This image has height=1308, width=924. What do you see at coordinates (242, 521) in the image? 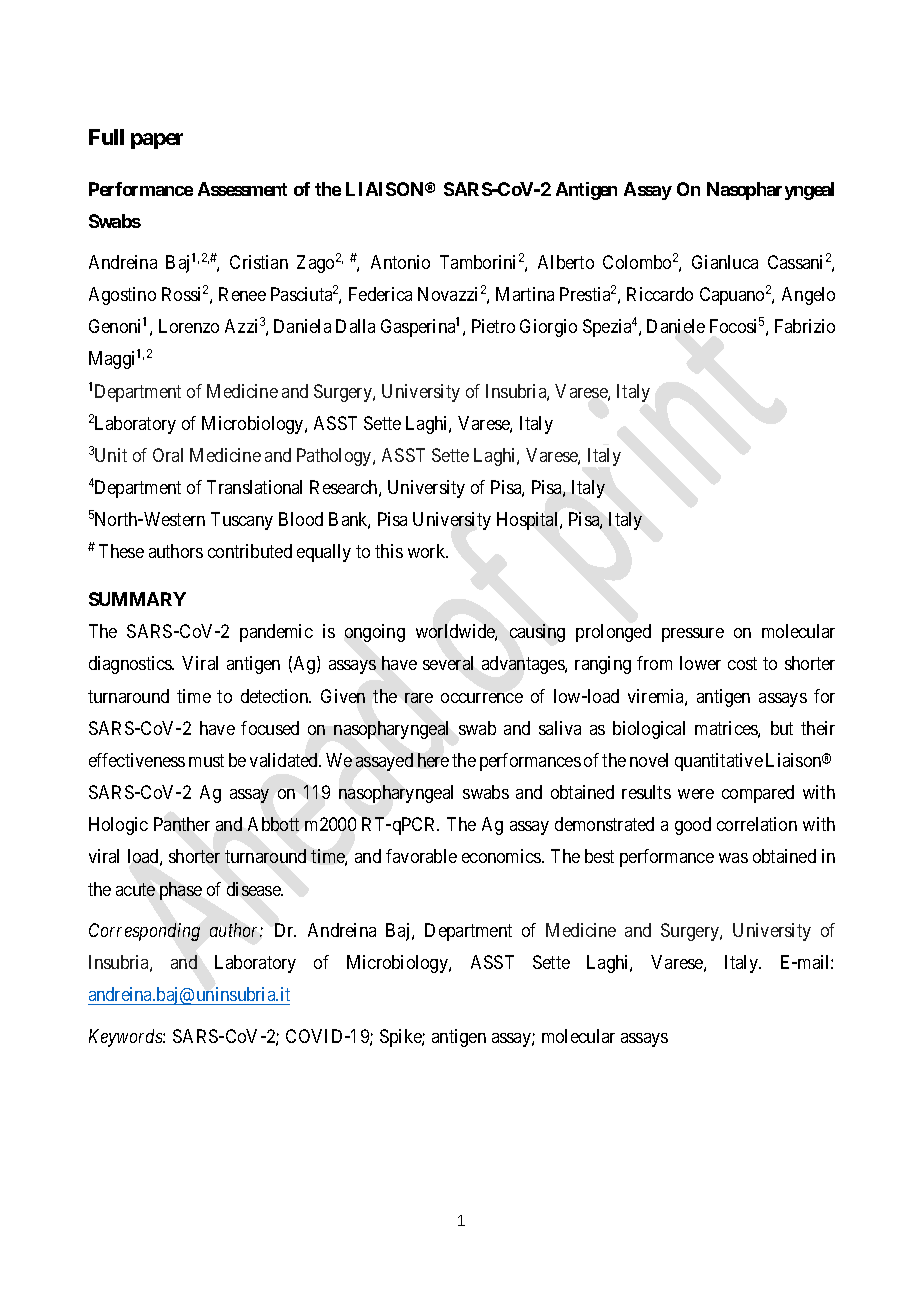
I see `Tuscany` at bounding box center [242, 521].
